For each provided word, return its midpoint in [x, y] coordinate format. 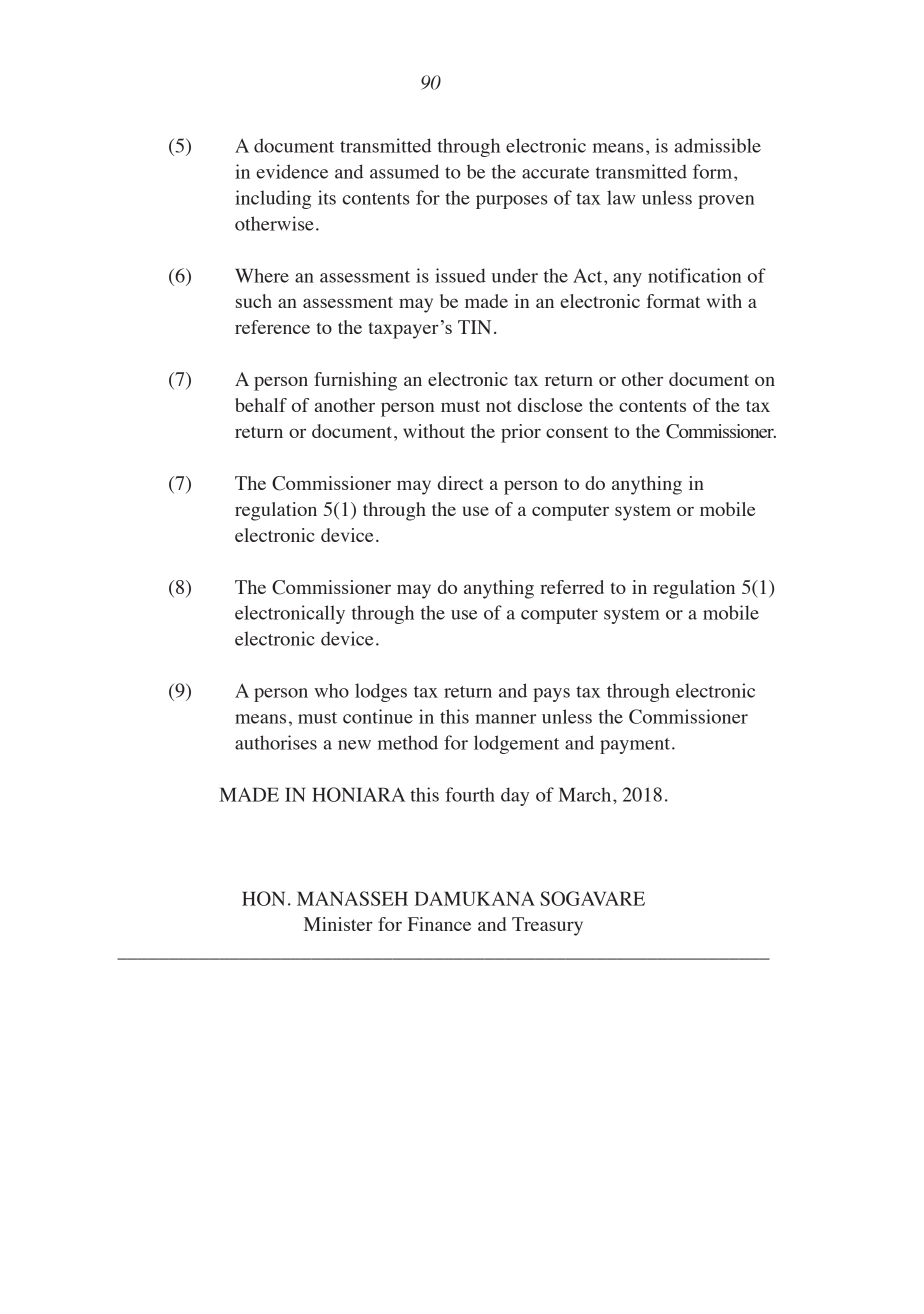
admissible [717, 145]
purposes [511, 202]
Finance [439, 924]
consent [577, 432]
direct [461, 483]
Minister [338, 924]
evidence [292, 171]
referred [572, 587]
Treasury [547, 926]
